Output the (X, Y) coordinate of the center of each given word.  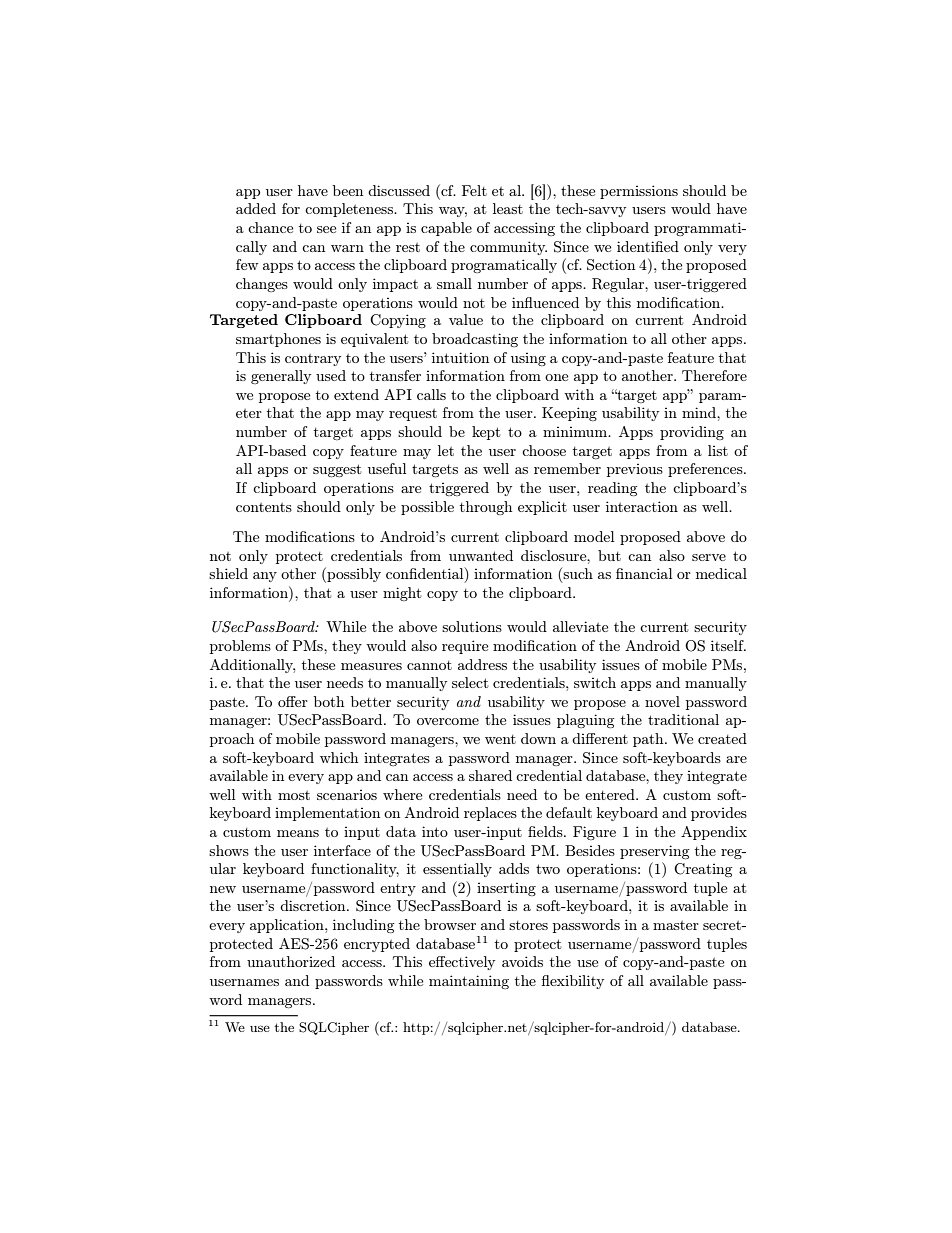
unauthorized (291, 961)
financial (644, 573)
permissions (639, 192)
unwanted (481, 555)
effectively (462, 963)
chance (270, 227)
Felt (474, 190)
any (265, 577)
